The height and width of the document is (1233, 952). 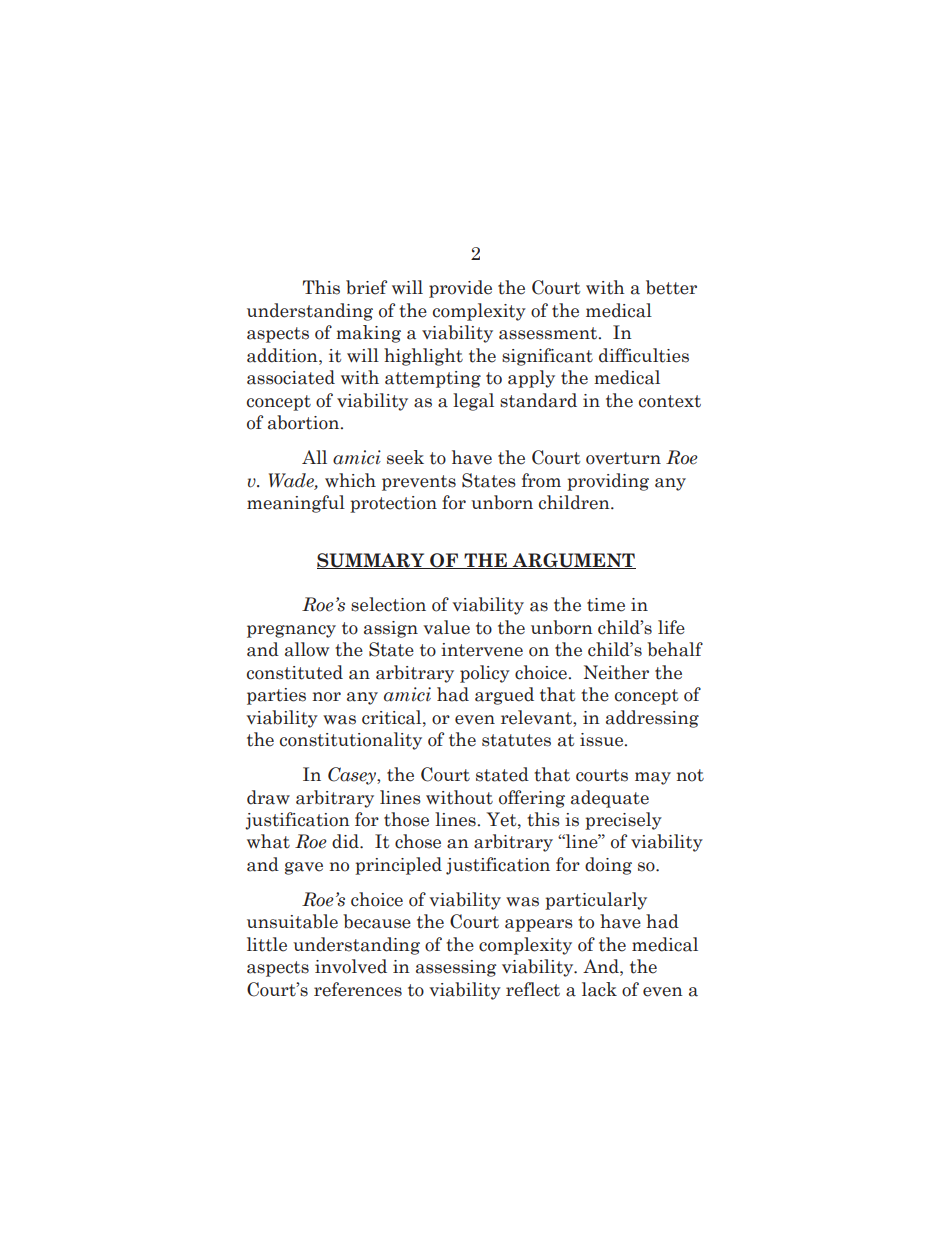 What do you see at coordinates (366, 287) in the document?
I see `brief` at bounding box center [366, 287].
